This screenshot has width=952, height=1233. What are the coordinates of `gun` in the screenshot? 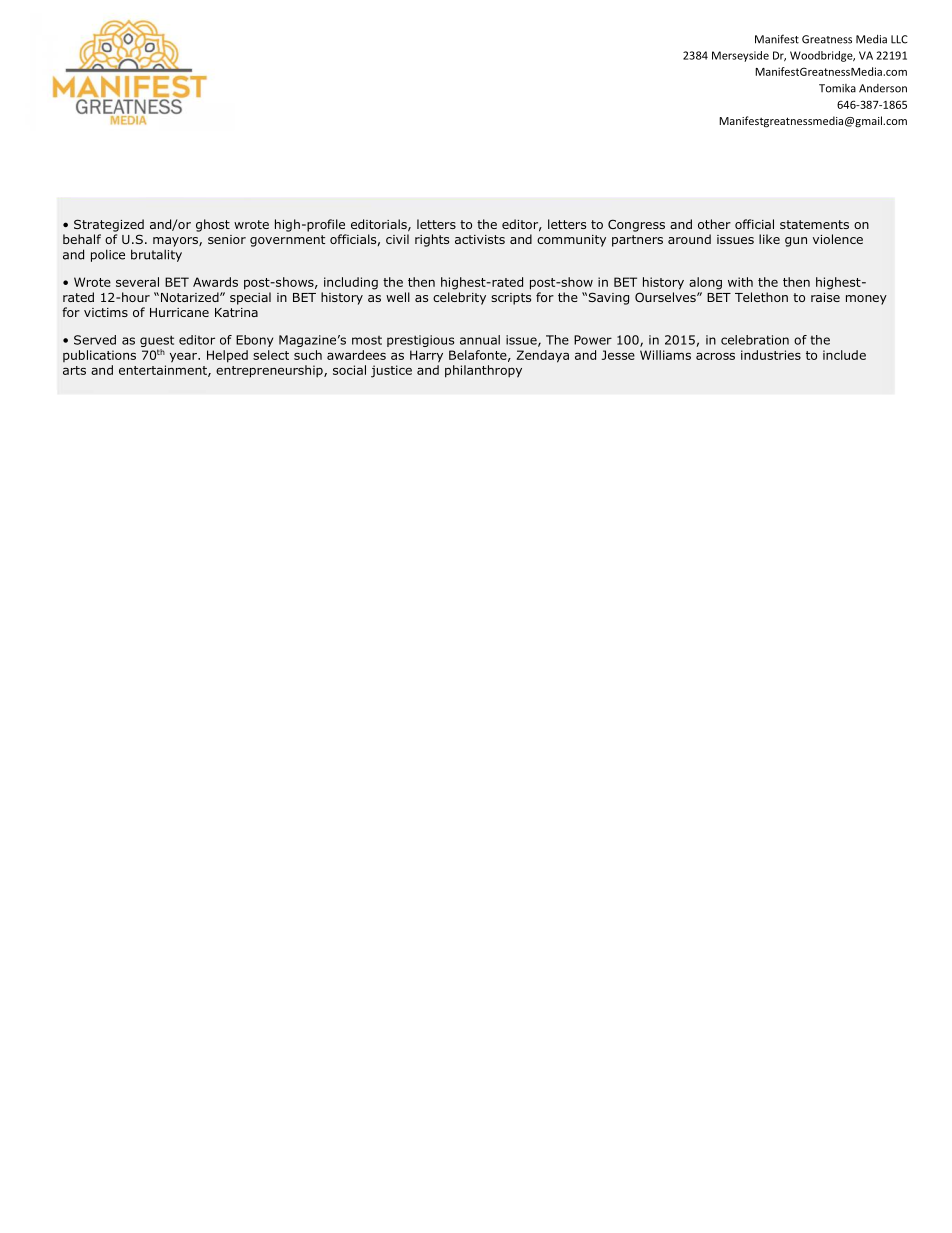 It's located at (796, 242).
